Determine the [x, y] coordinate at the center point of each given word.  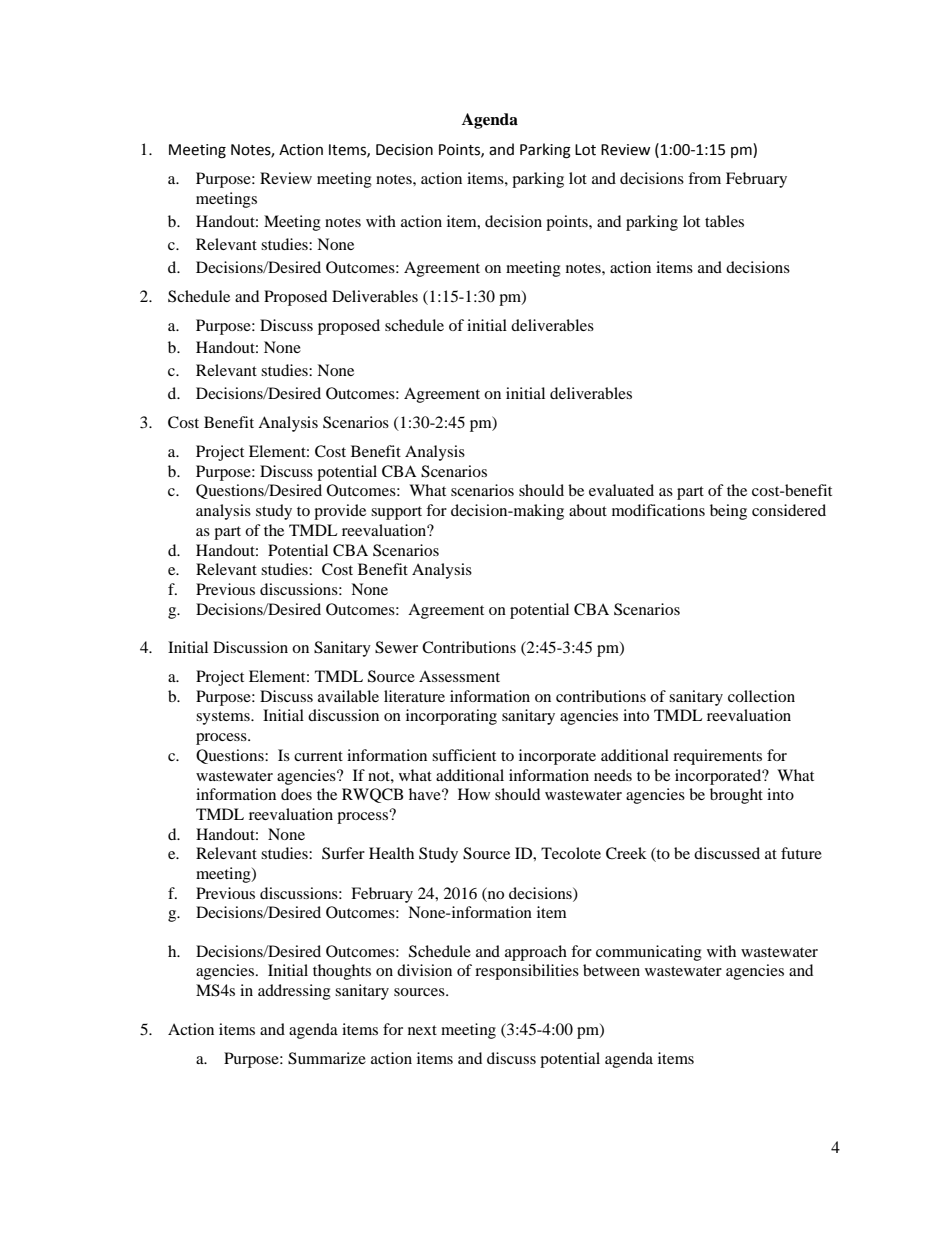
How [474, 794]
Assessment [459, 676]
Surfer [343, 853]
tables [724, 221]
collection [761, 696]
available [348, 696]
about [588, 510]
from [704, 178]
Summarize [327, 1058]
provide [340, 512]
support [396, 513]
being [728, 512]
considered [789, 510]
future [801, 853]
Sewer [396, 647]
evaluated [621, 490]
